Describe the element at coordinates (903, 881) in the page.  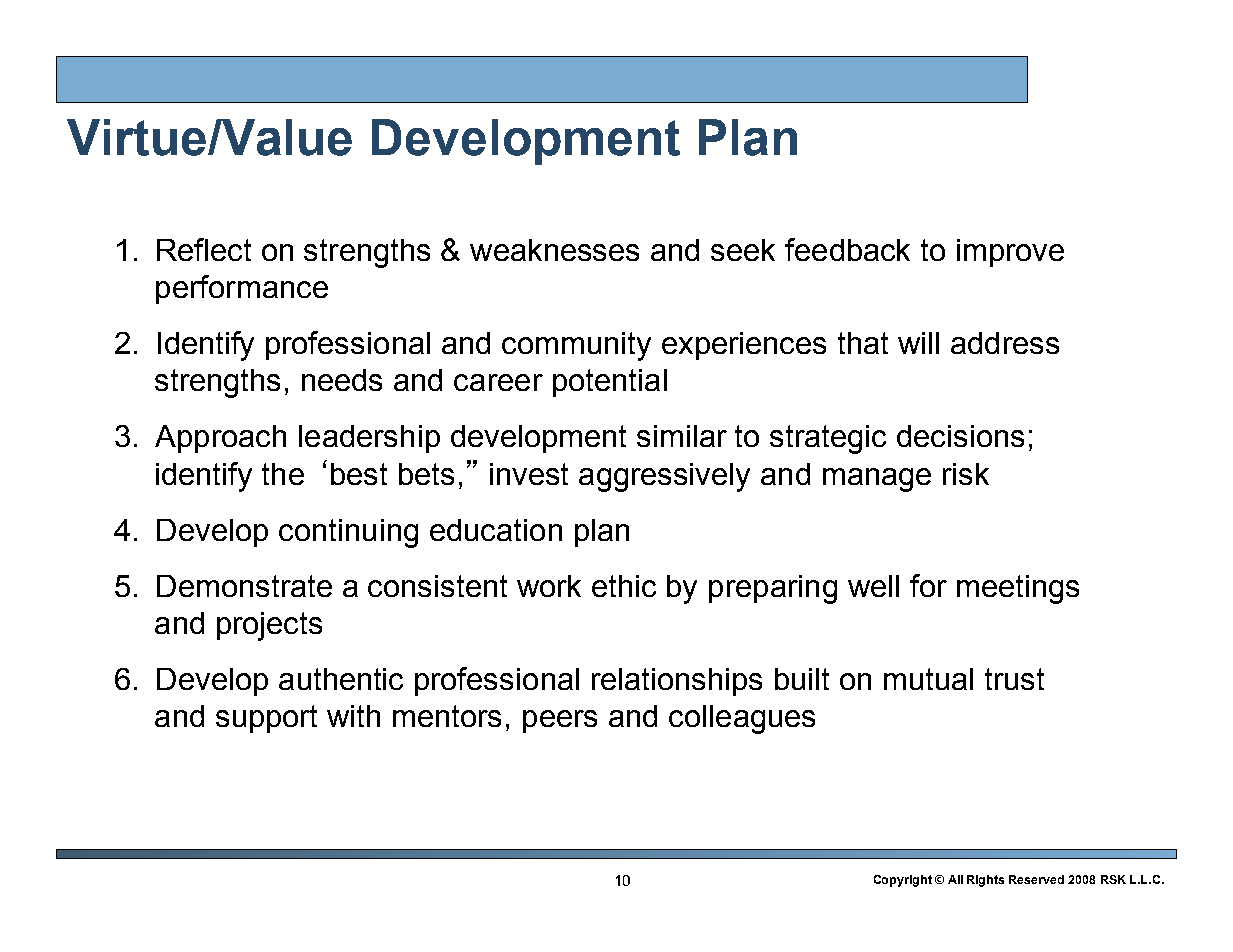
I see `Copyright` at that location.
